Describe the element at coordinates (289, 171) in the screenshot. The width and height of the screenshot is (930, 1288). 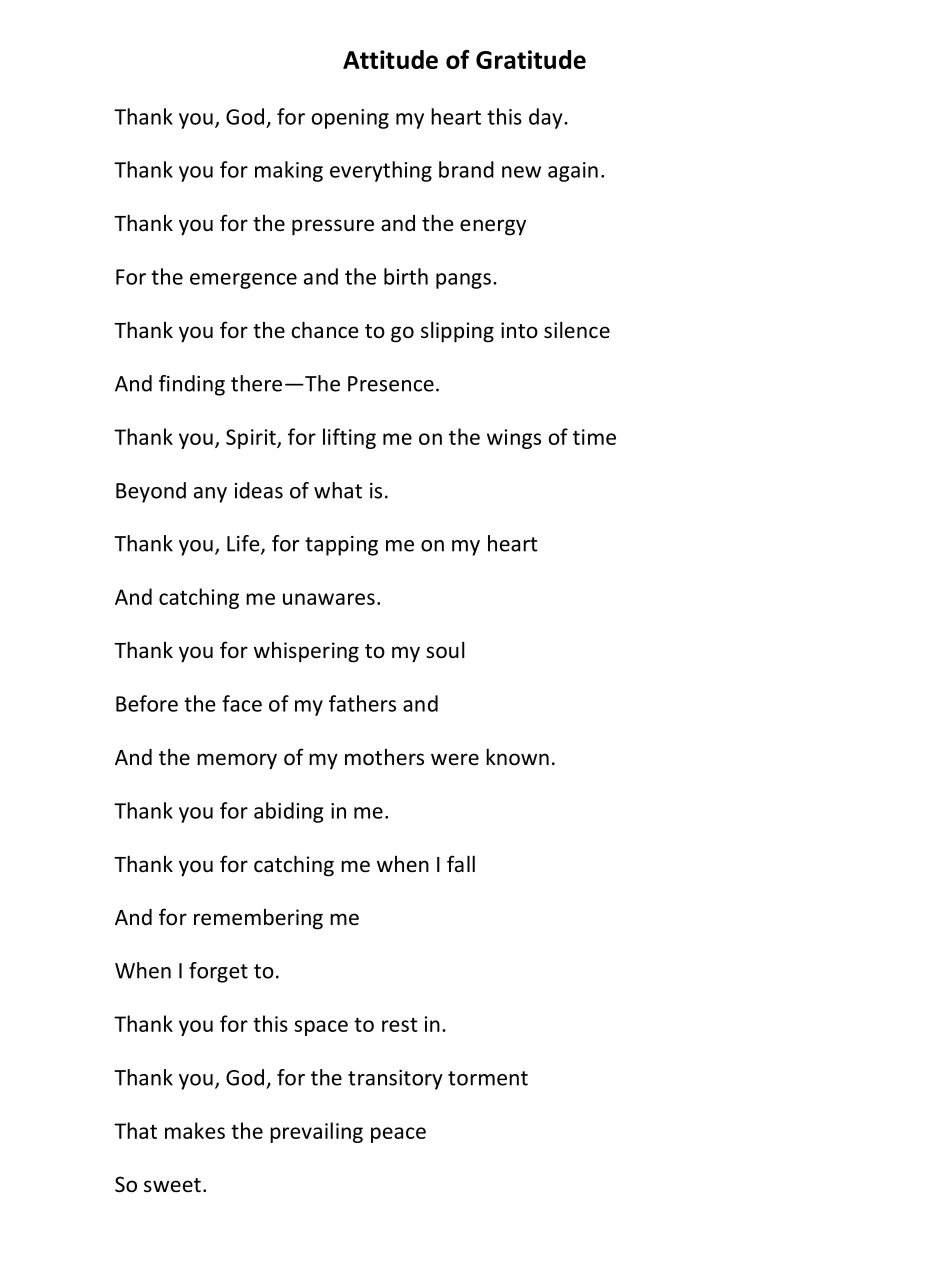
I see `making` at that location.
